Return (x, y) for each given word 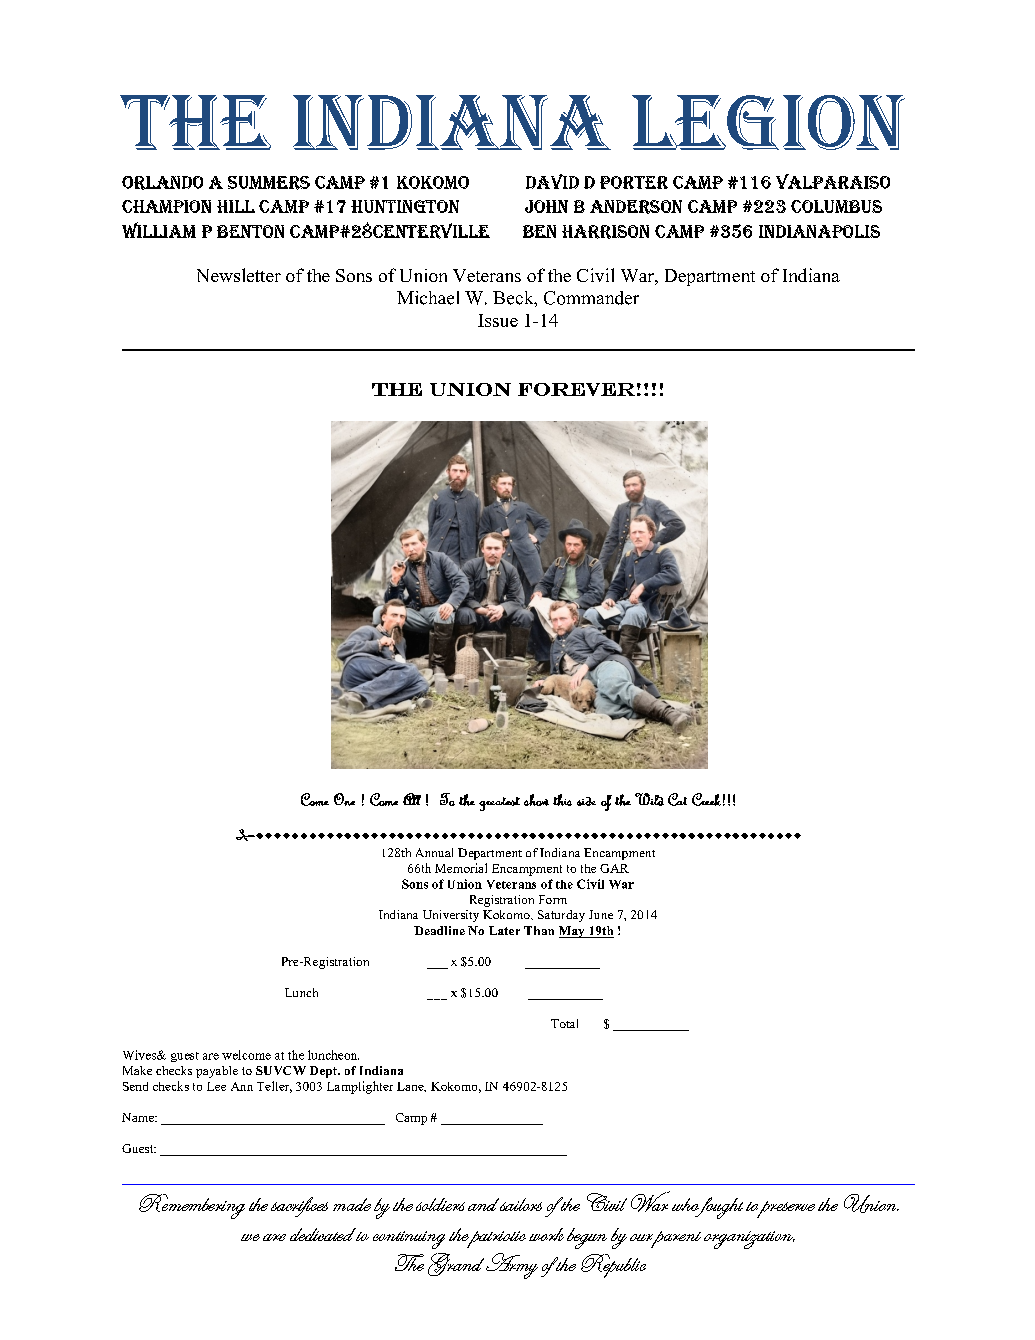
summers (269, 183)
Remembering (192, 1206)
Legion (768, 122)
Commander (591, 298)
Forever (576, 389)
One (344, 799)
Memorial (461, 868)
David (552, 181)
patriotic (495, 1239)
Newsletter (239, 275)
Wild (649, 799)
